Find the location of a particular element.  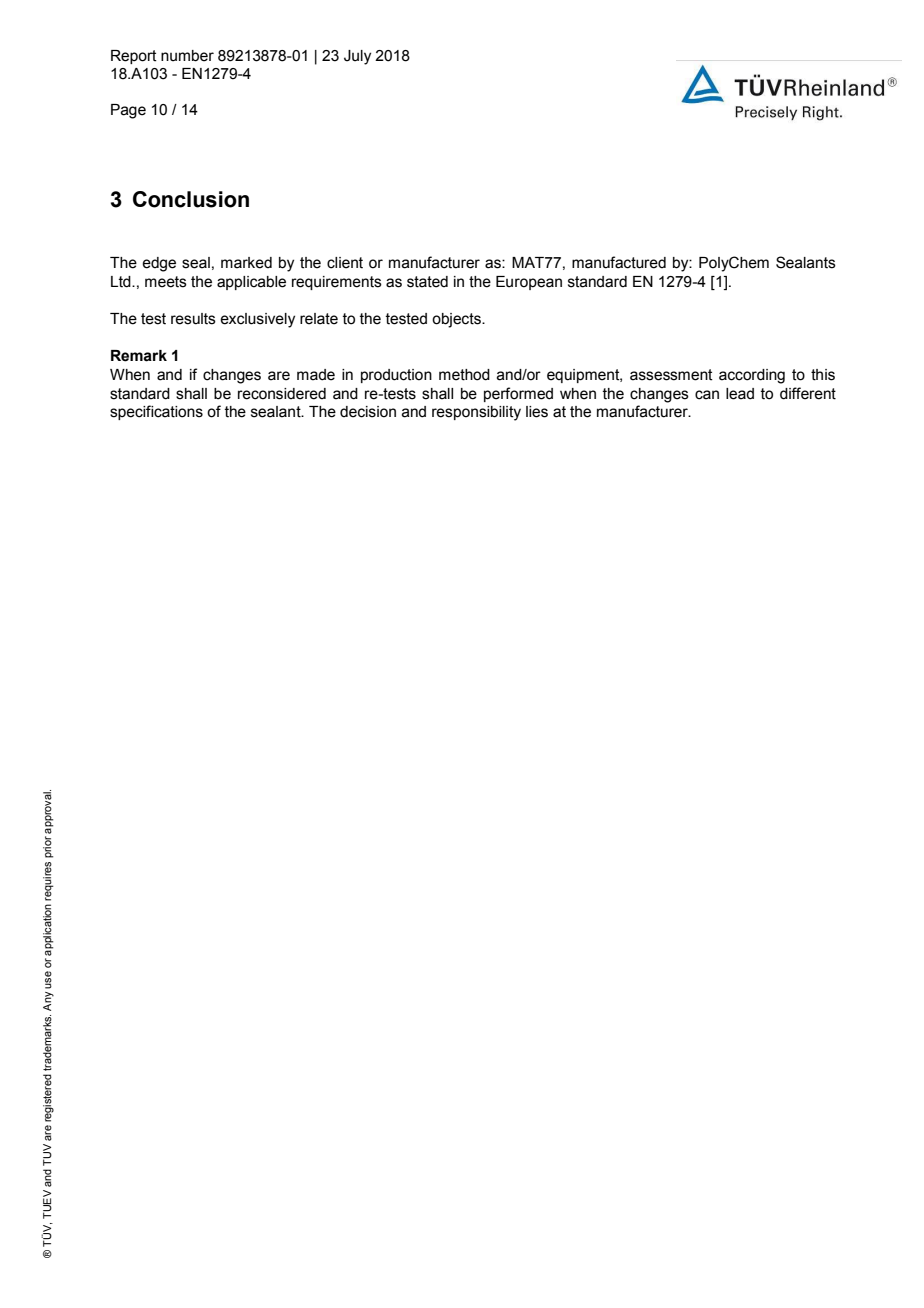

number is located at coordinates (187, 56).
